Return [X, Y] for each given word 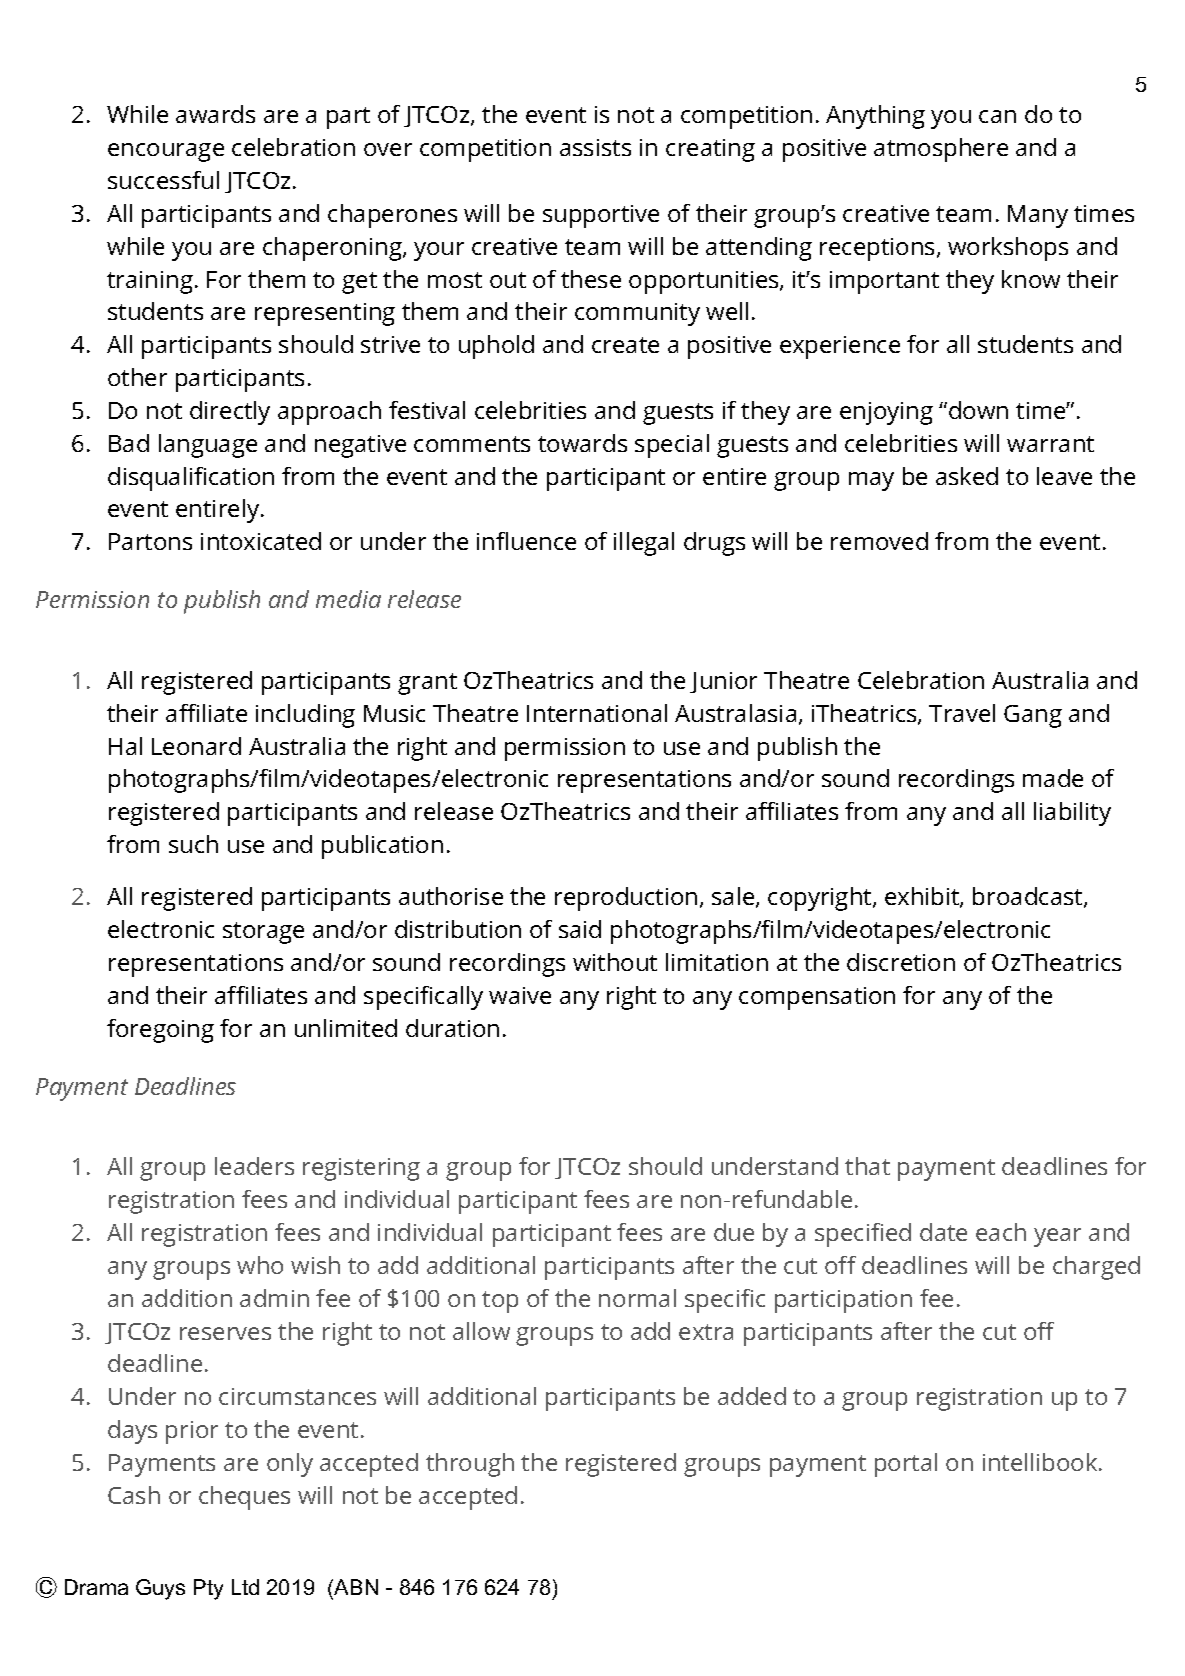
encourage [166, 152]
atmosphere [941, 150]
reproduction [626, 899]
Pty [208, 1589]
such [193, 844]
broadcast [1027, 896]
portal [906, 1465]
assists [595, 147]
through [470, 1465]
